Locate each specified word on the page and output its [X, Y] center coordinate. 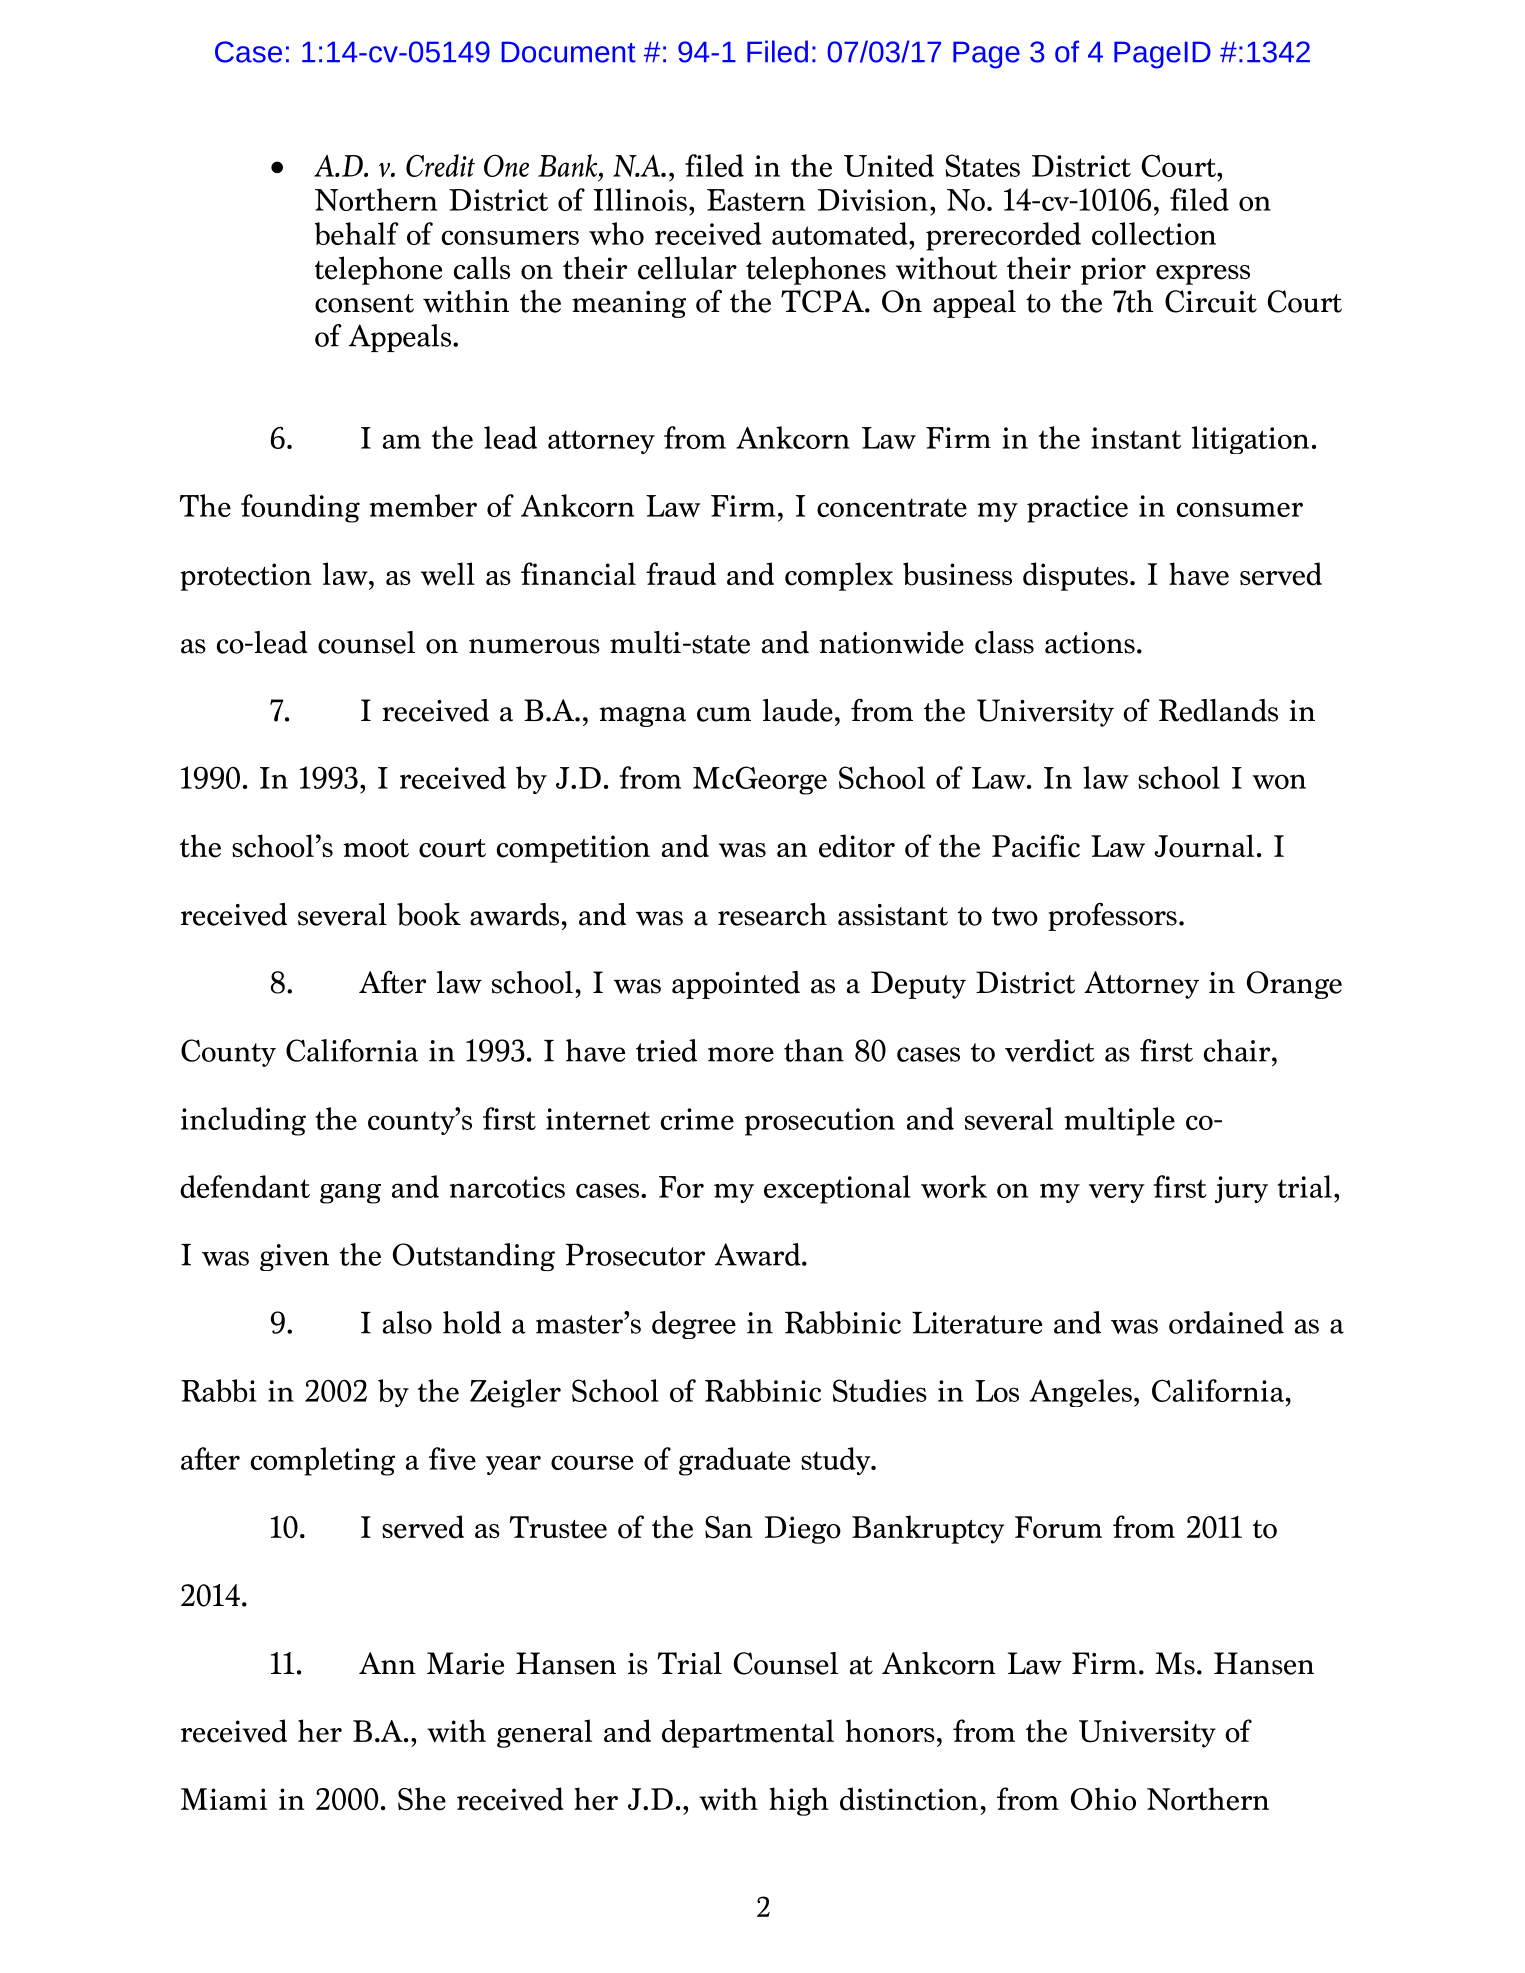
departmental [748, 1733]
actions [1090, 643]
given [294, 1257]
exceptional [837, 1189]
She [422, 1799]
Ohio [1103, 1799]
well [448, 574]
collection [1154, 233]
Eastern [756, 200]
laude [798, 710]
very [1117, 1193]
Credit [440, 165]
